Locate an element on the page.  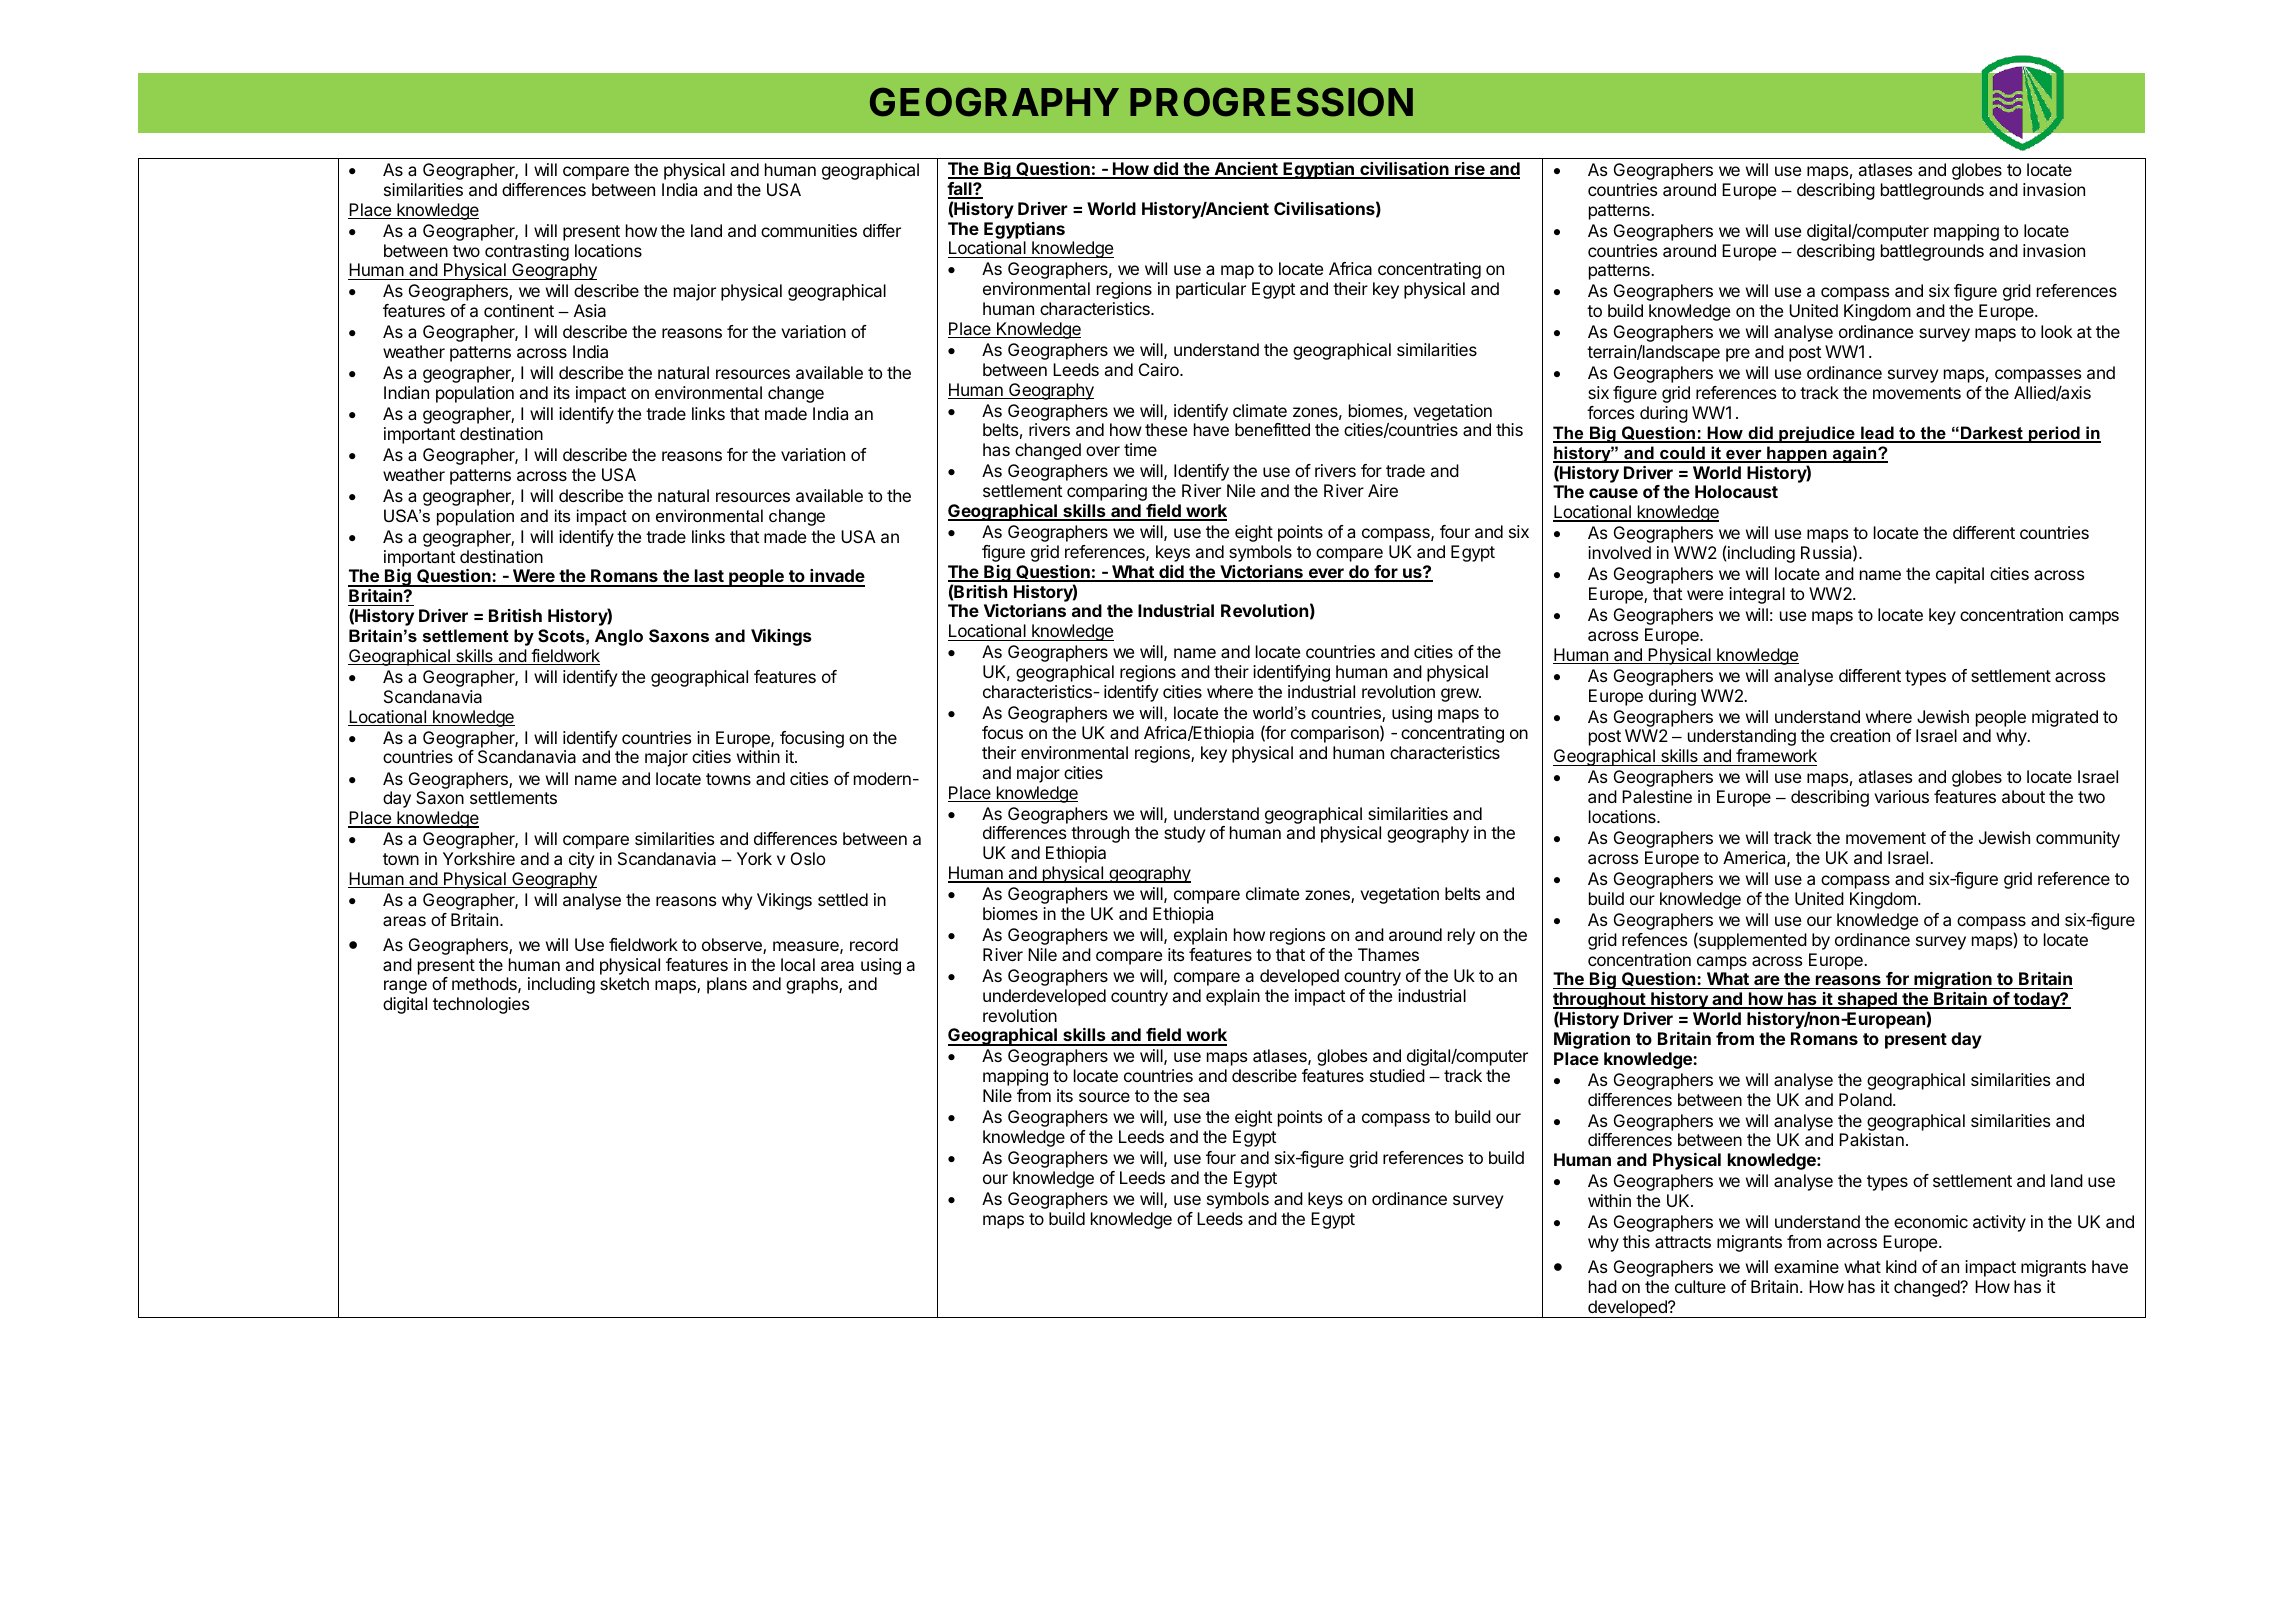
grew is located at coordinates (1460, 695).
